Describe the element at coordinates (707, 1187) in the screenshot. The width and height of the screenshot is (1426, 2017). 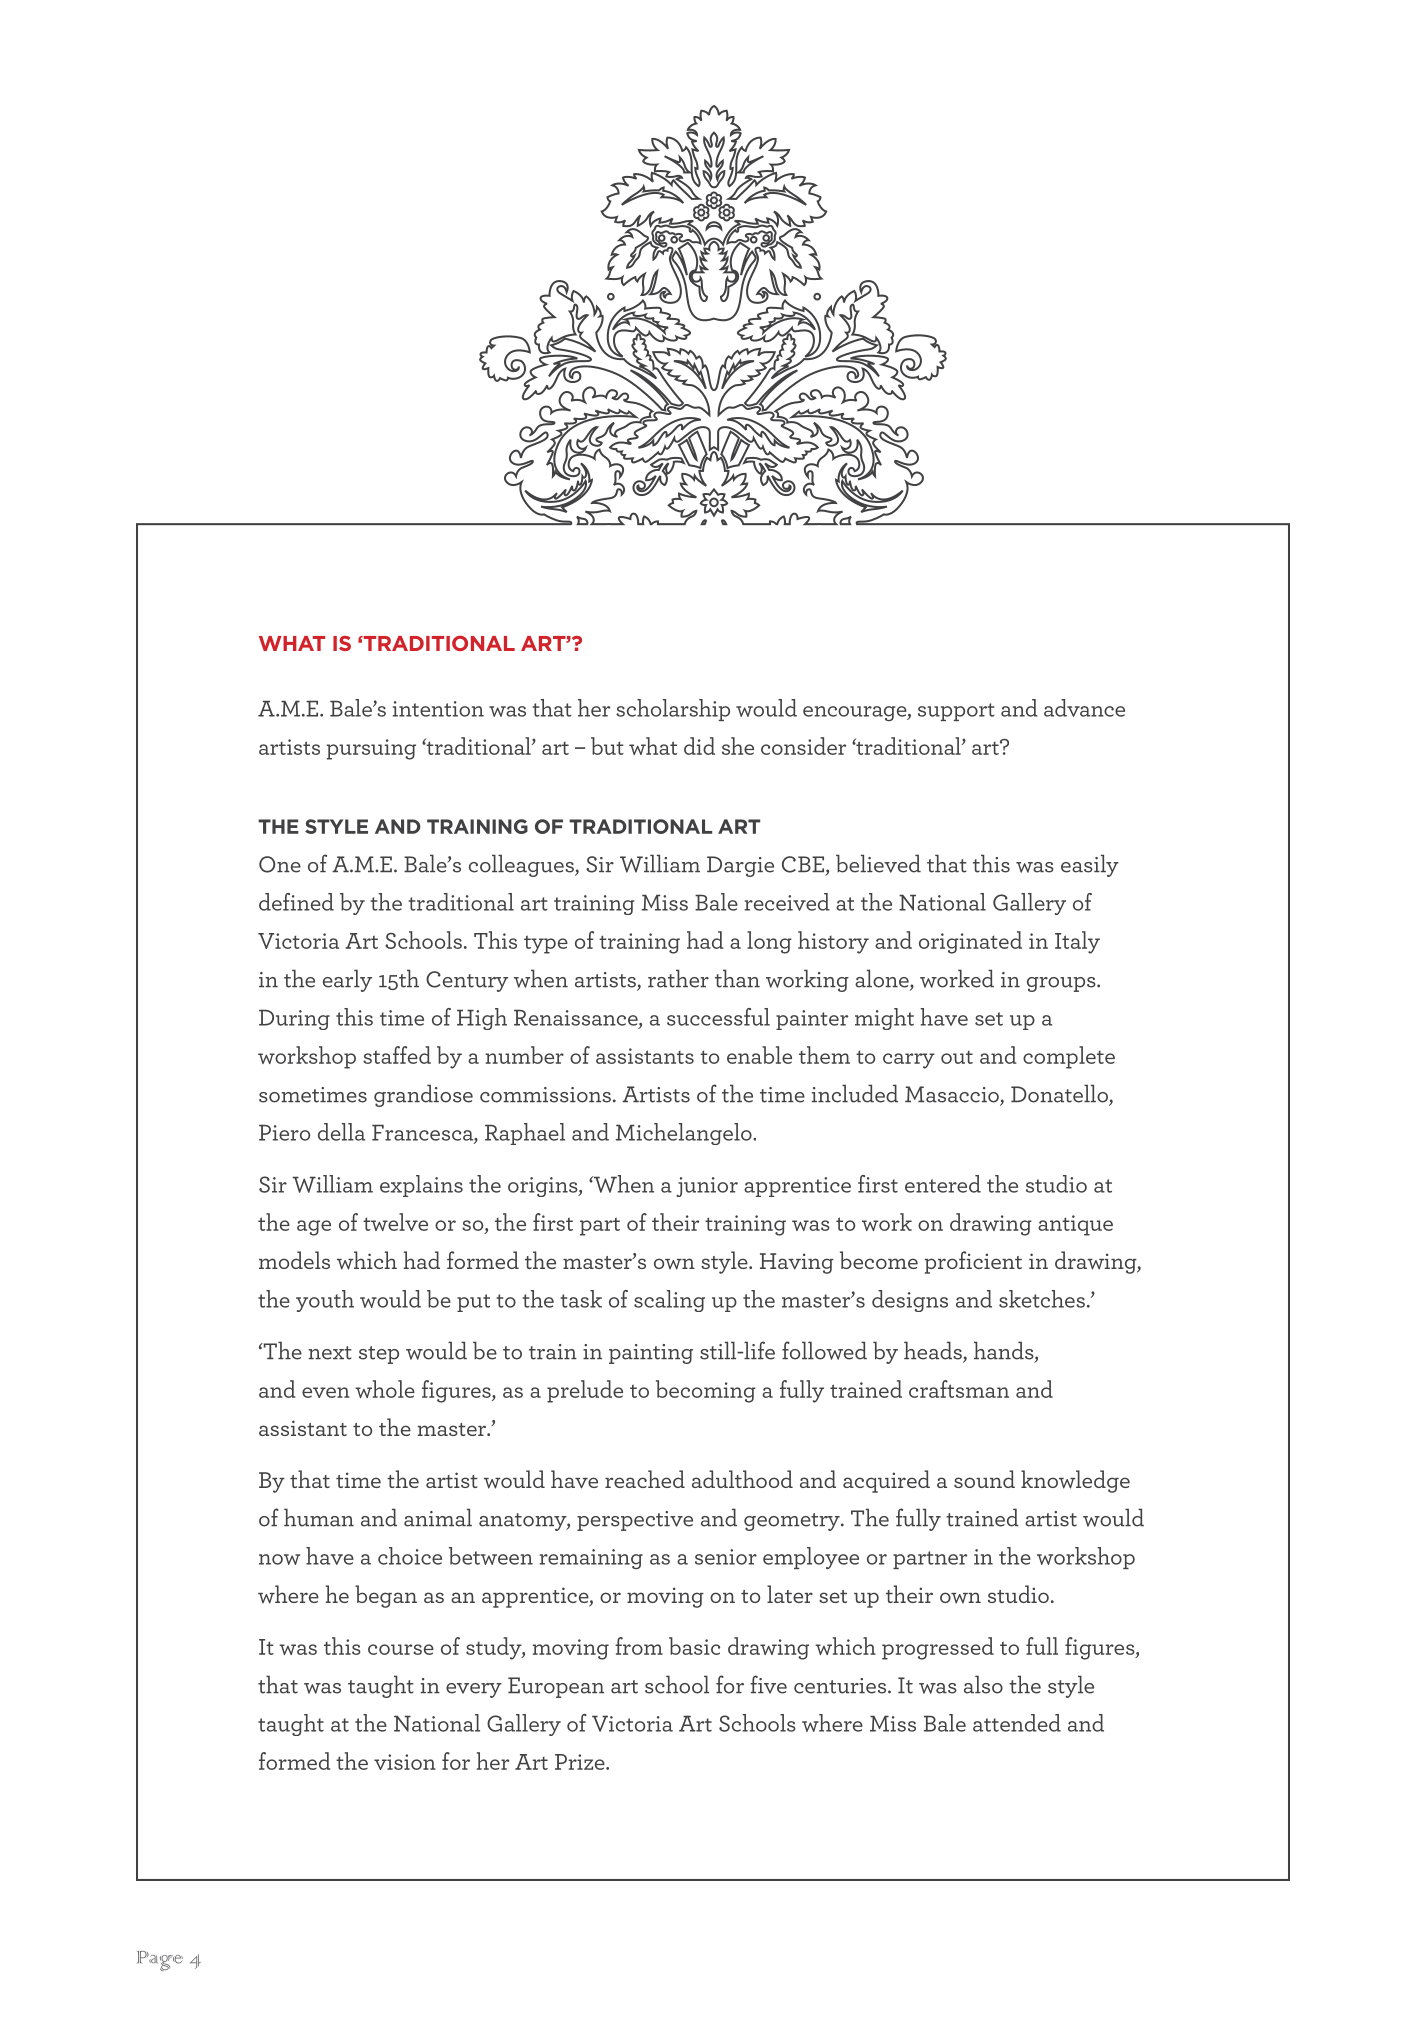
I see `junior` at that location.
